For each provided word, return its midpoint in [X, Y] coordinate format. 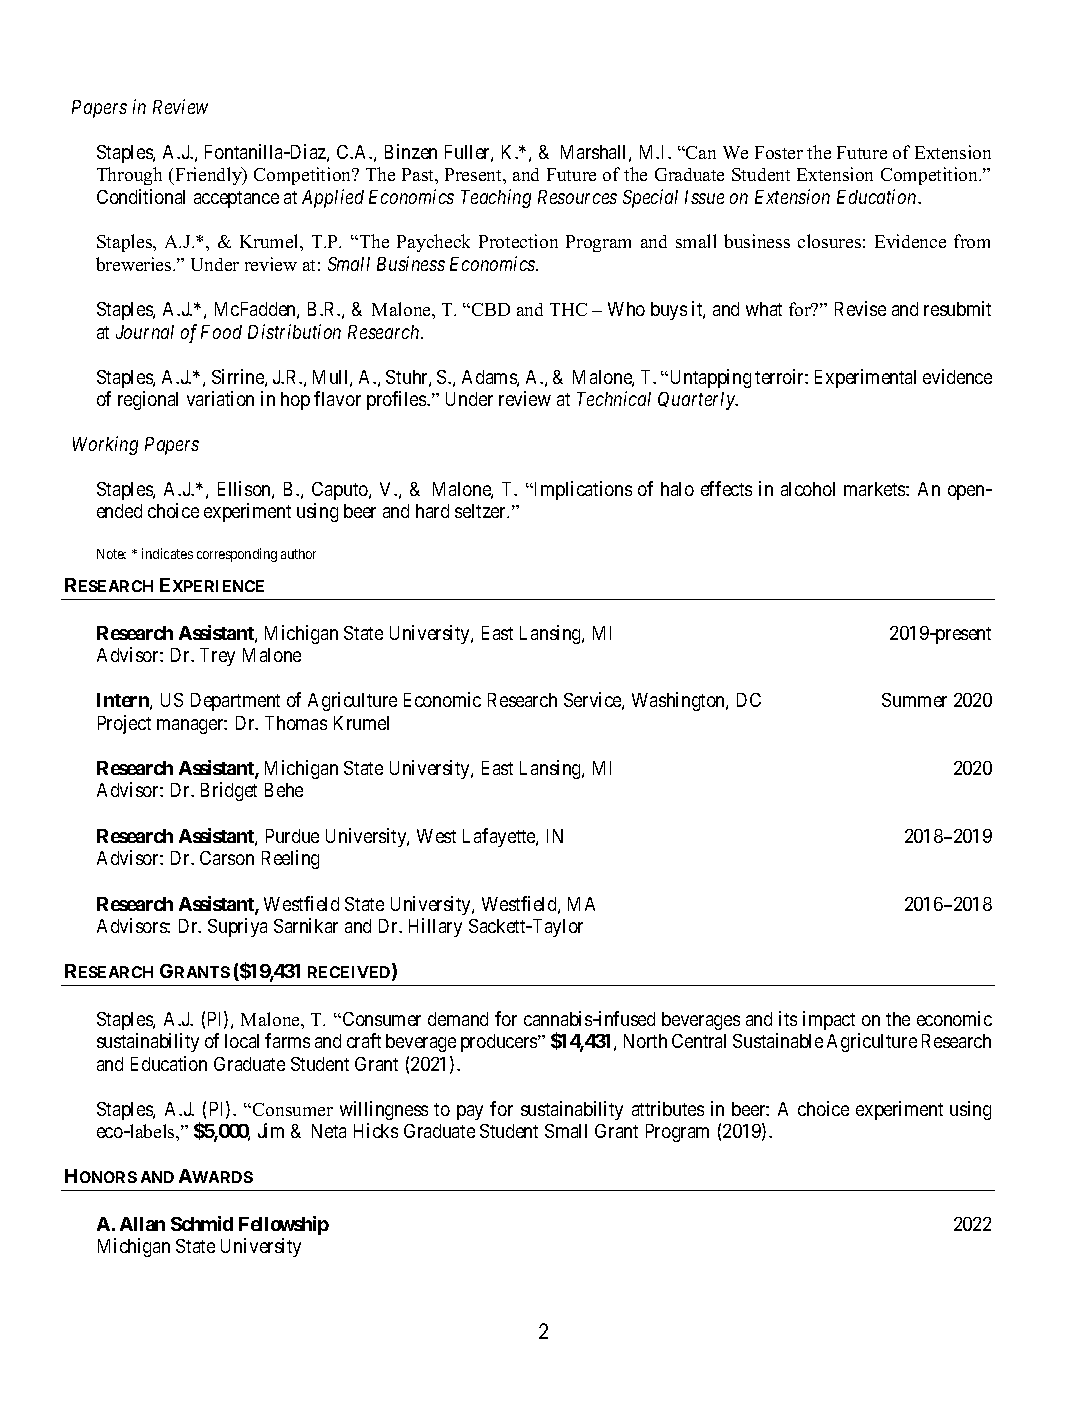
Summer [914, 700]
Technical [614, 398]
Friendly [208, 176]
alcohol [808, 489]
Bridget [229, 791]
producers [500, 1043]
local [242, 1041]
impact [829, 1020]
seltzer [481, 511]
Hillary [435, 927]
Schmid [202, 1223]
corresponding [237, 555]
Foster [779, 152]
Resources [577, 197]
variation [220, 398]
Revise [860, 308]
